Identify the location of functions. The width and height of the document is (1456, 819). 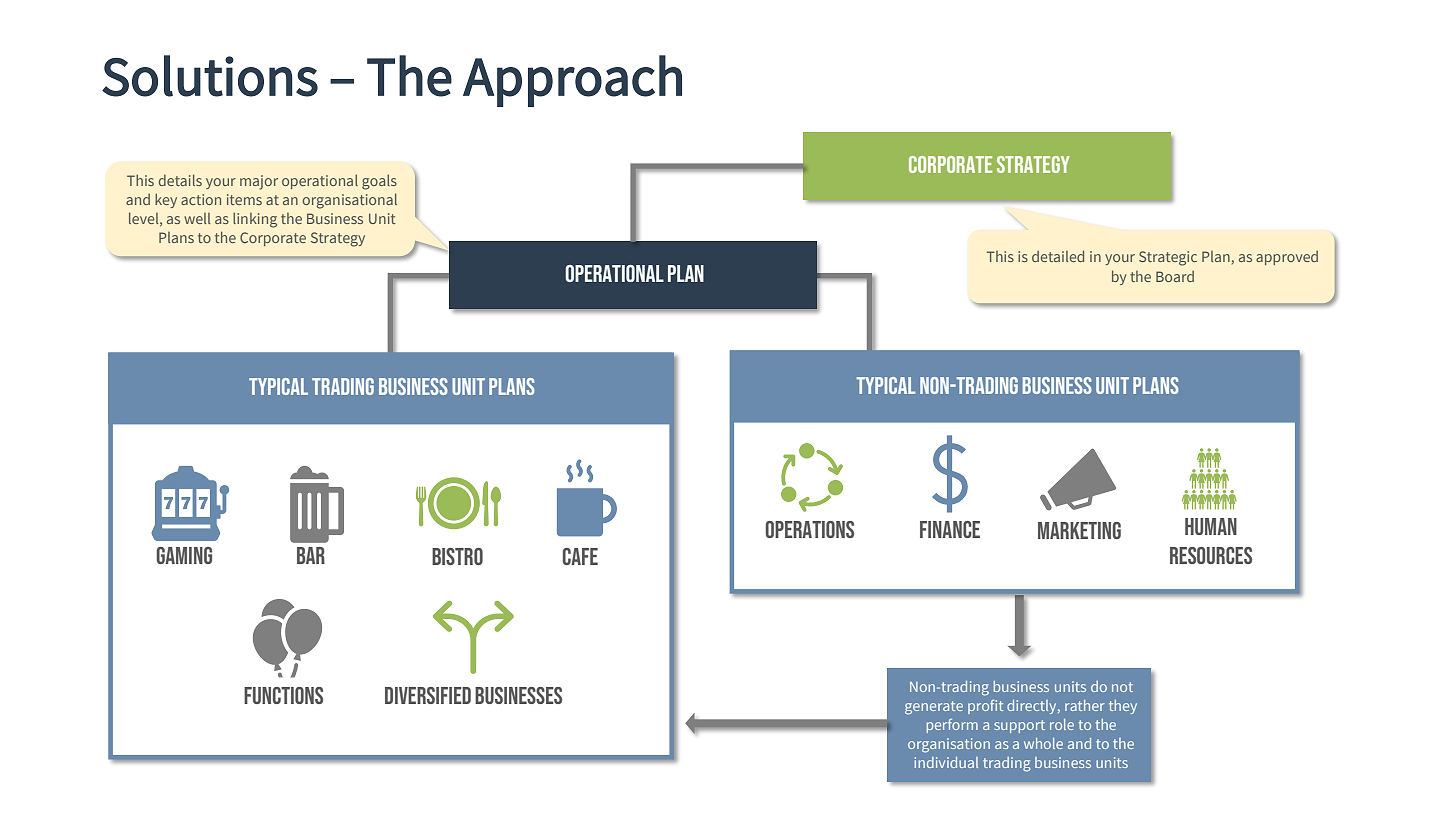
(283, 695).
